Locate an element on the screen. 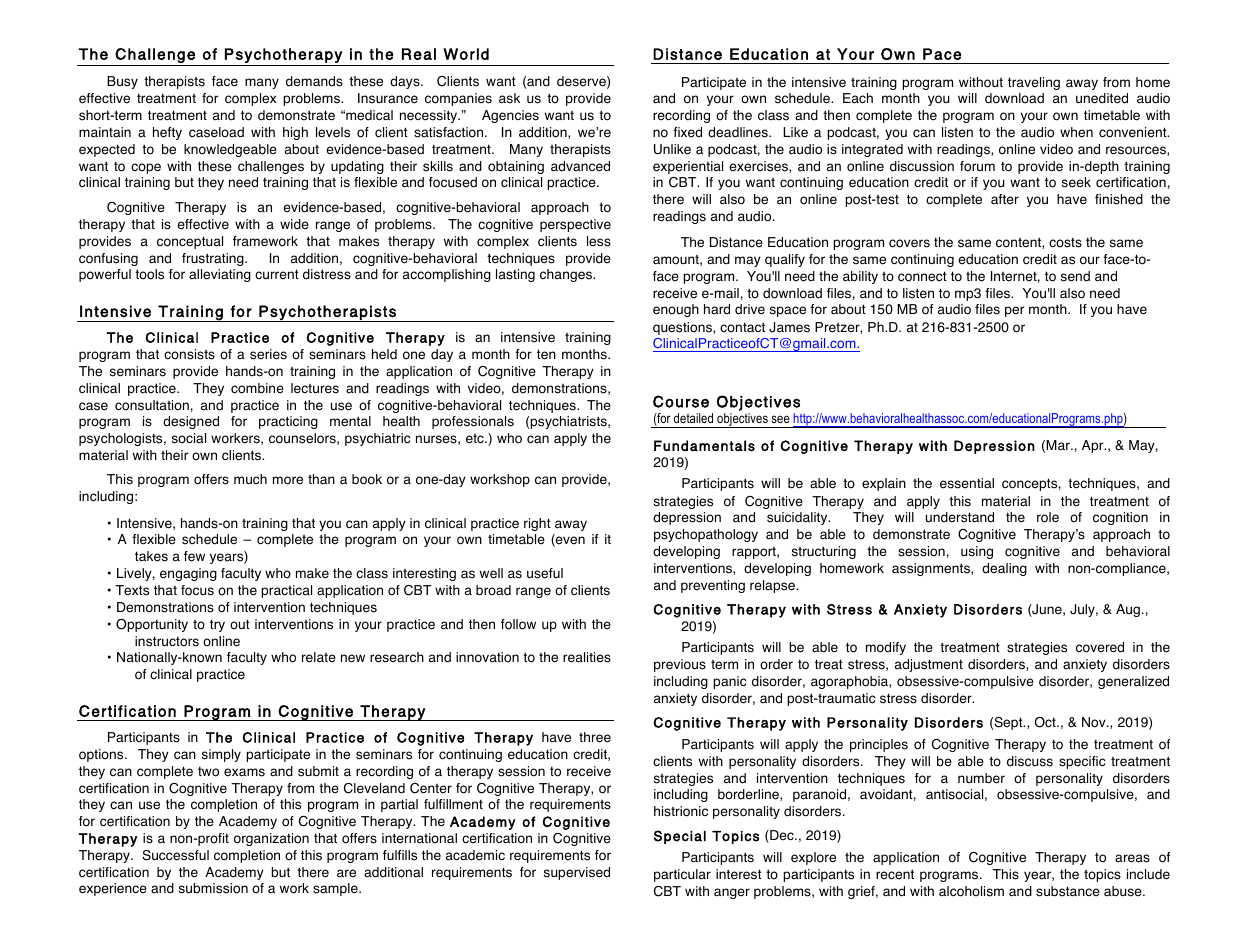 Image resolution: width=1233 pixels, height=952 pixels. demands is located at coordinates (314, 81).
